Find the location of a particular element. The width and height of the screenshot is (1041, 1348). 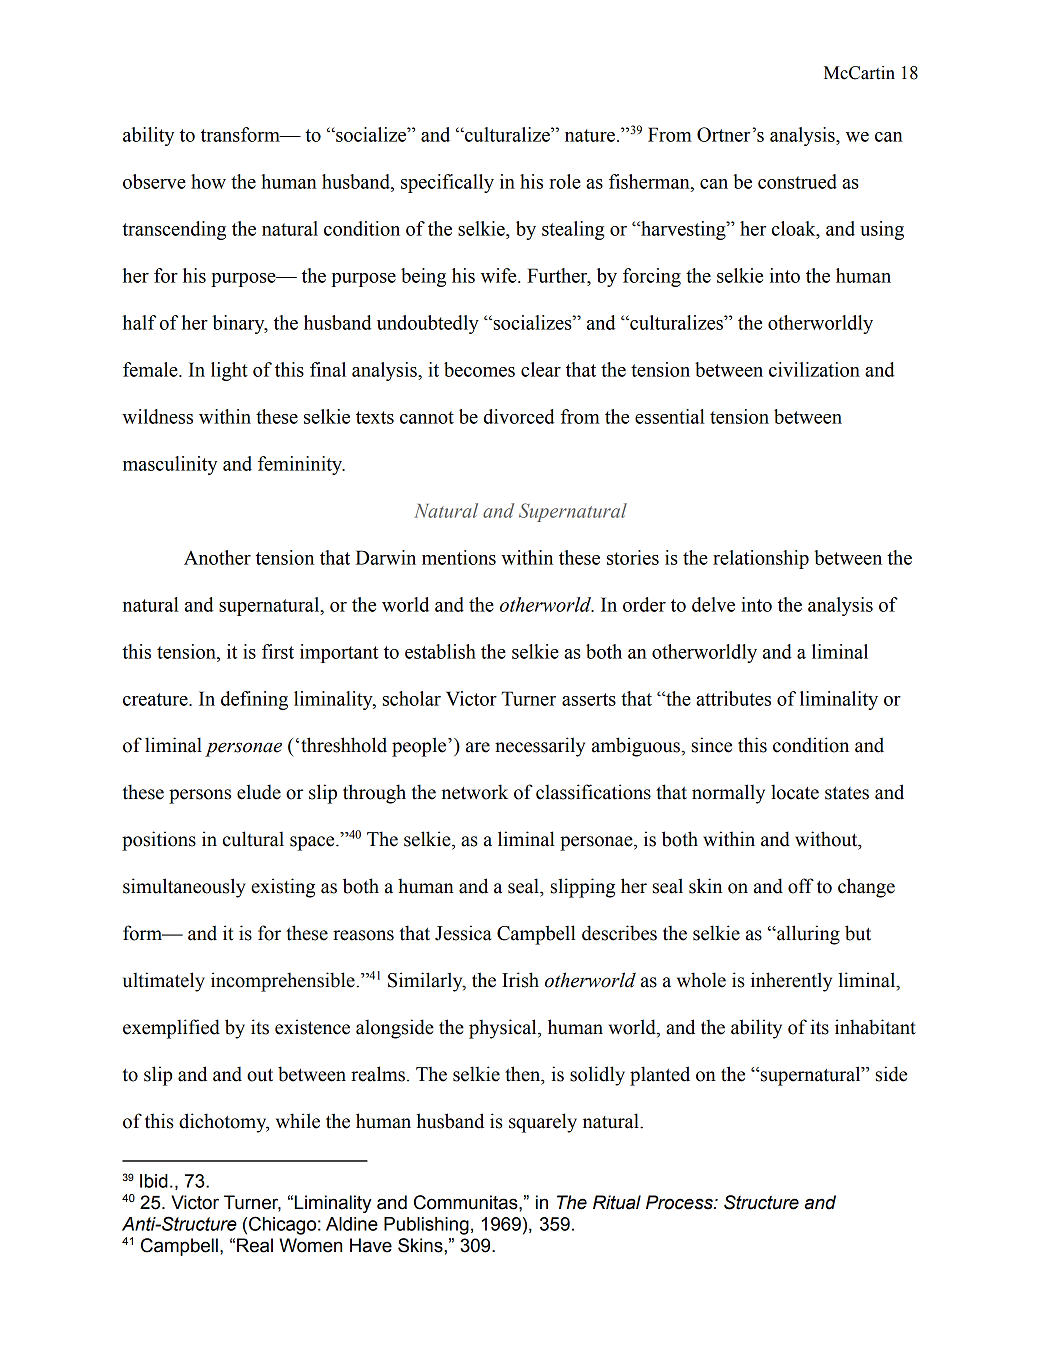

cloak is located at coordinates (795, 228).
